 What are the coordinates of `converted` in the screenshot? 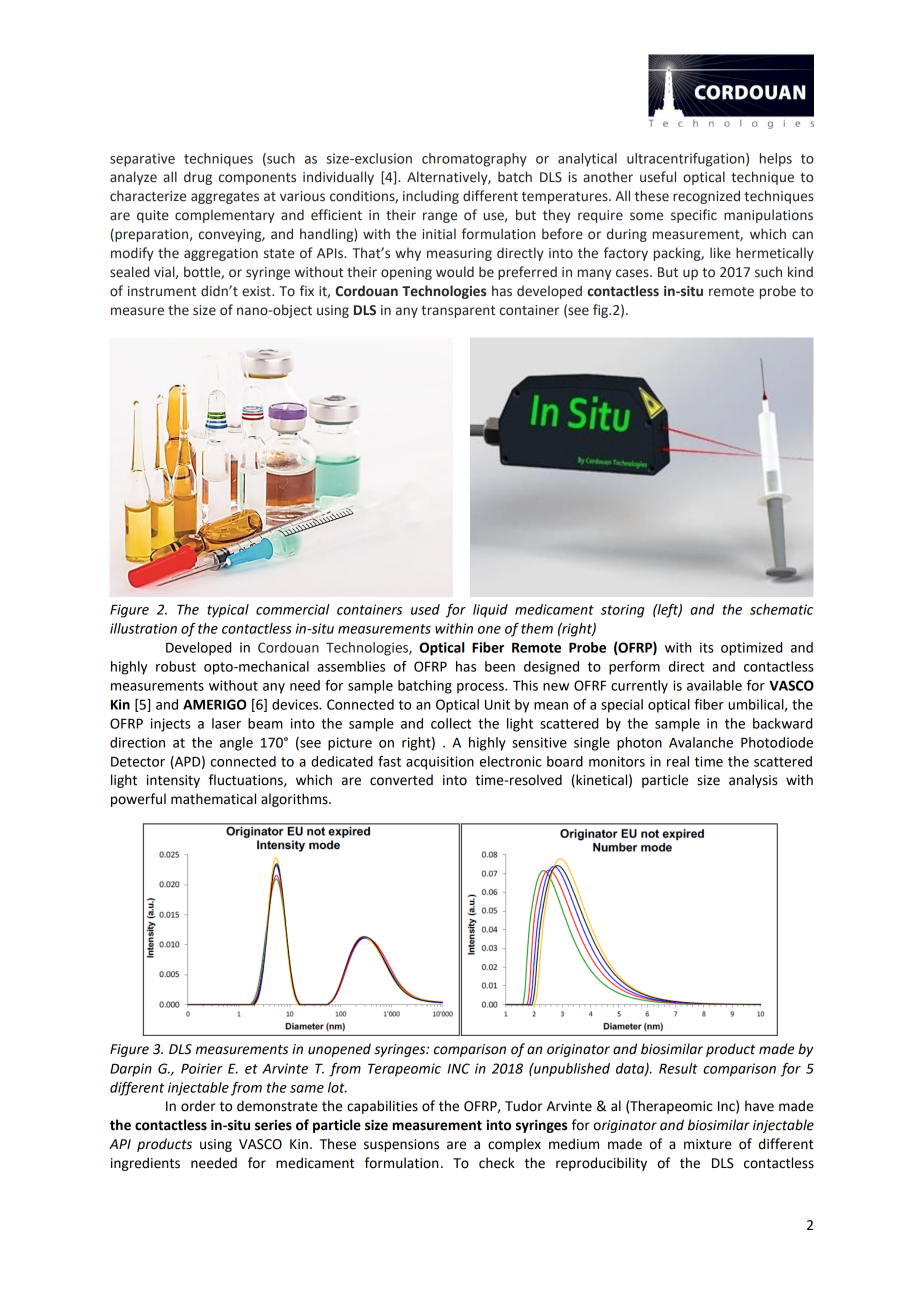 It's located at (401, 780).
